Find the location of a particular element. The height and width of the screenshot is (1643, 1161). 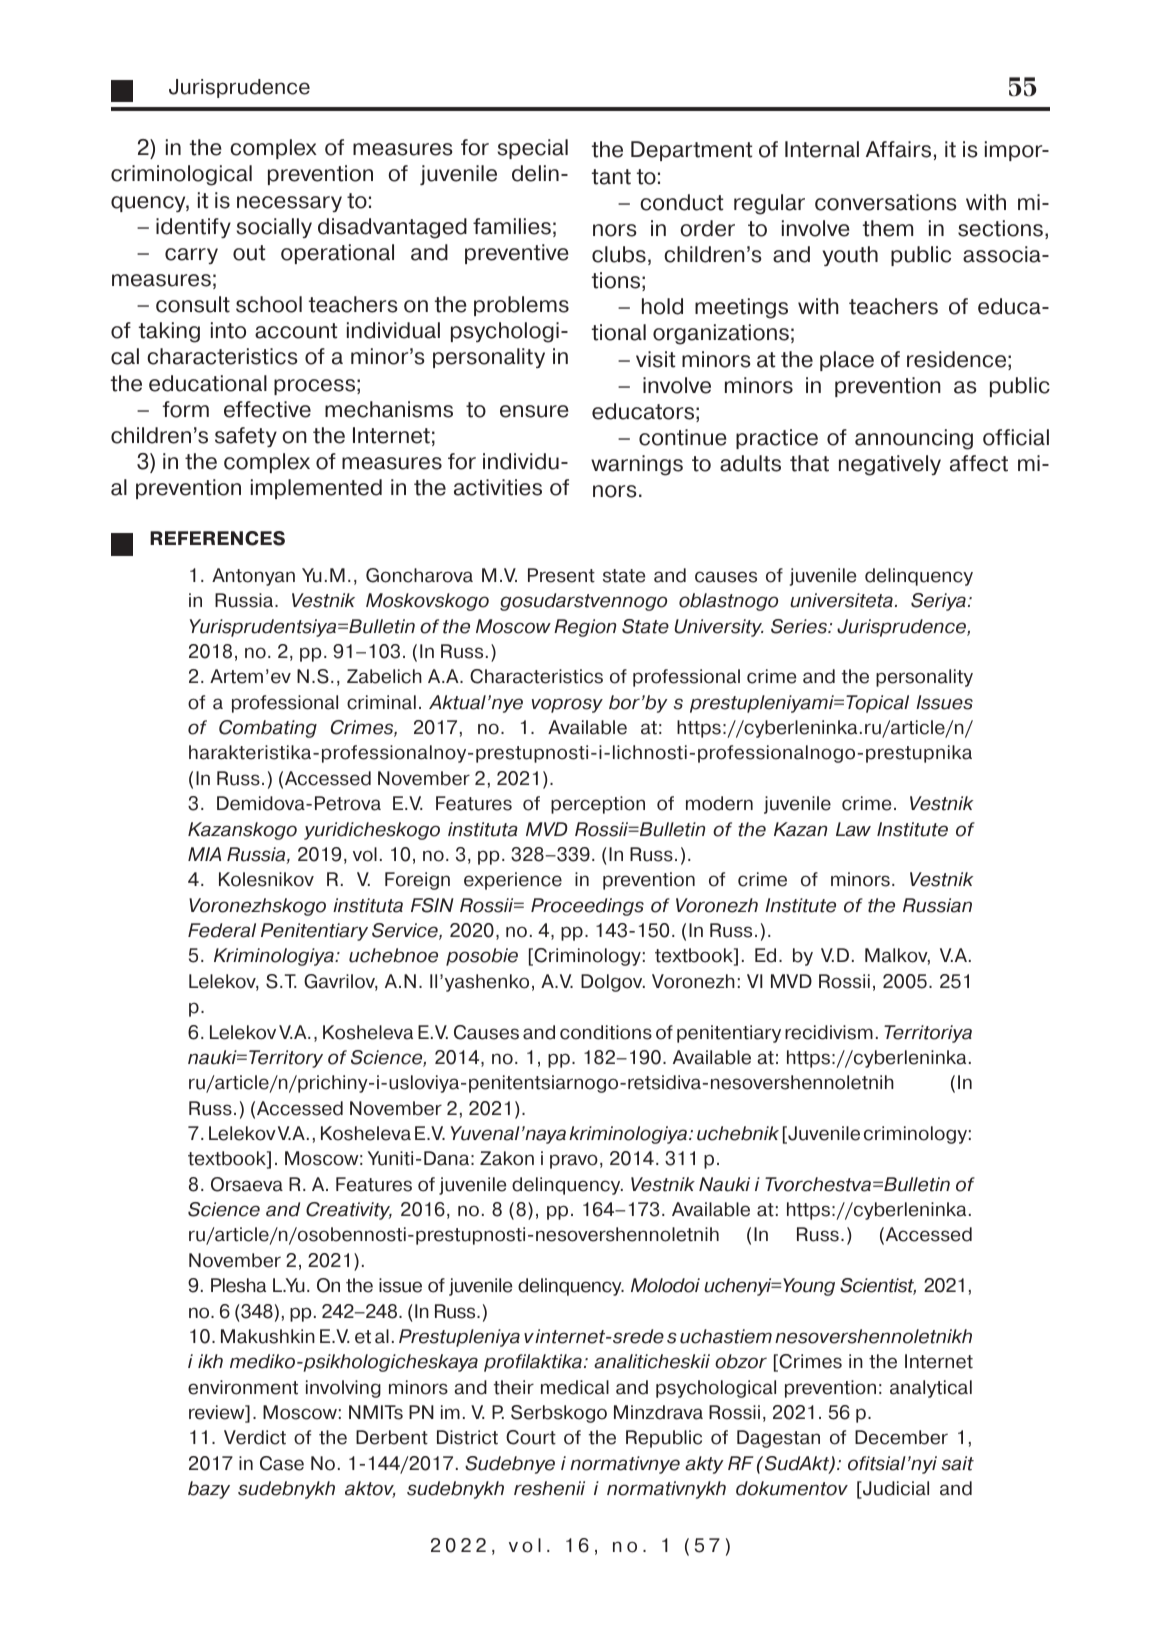

necessary is located at coordinates (289, 204).
